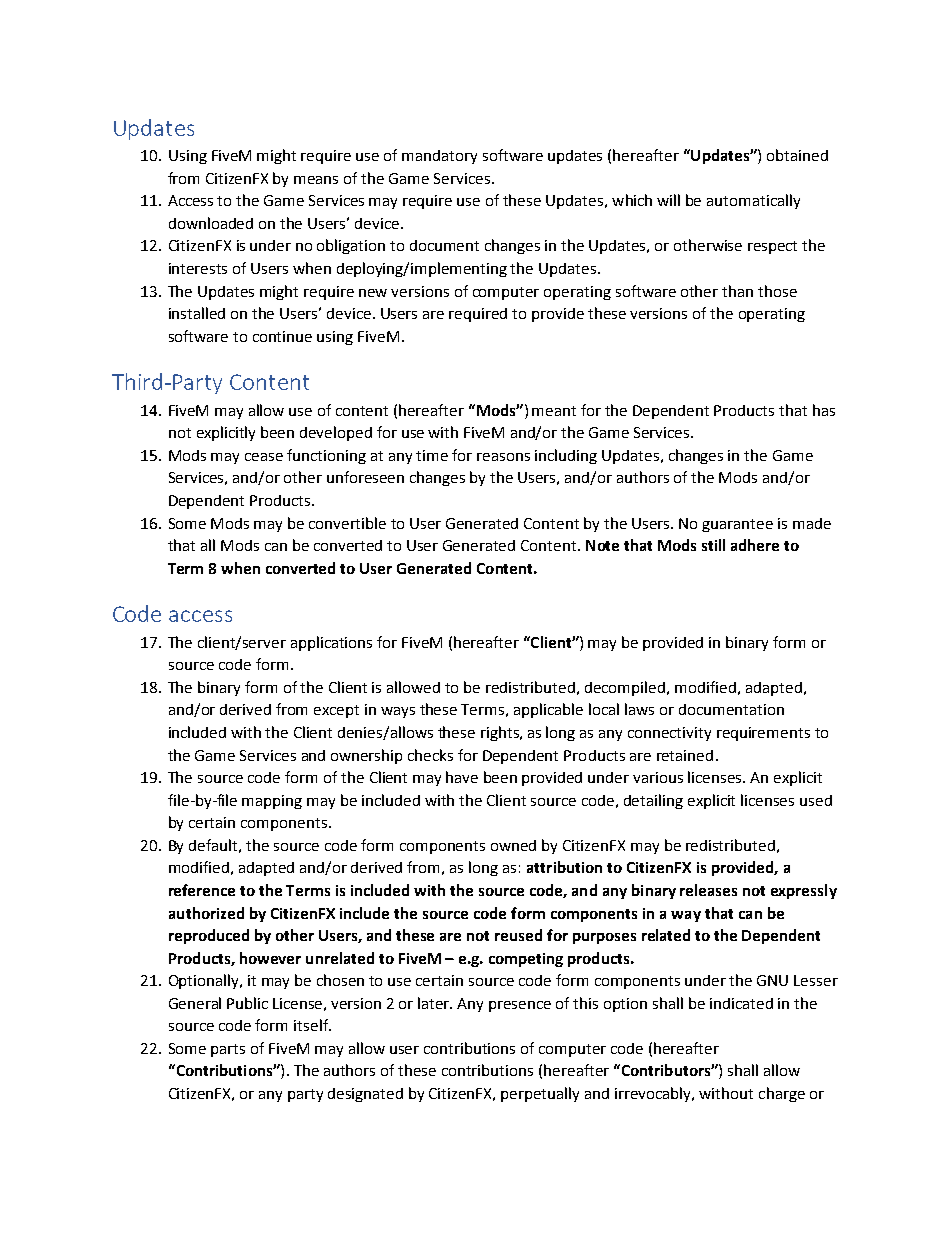  I want to click on automatically, so click(753, 201).
